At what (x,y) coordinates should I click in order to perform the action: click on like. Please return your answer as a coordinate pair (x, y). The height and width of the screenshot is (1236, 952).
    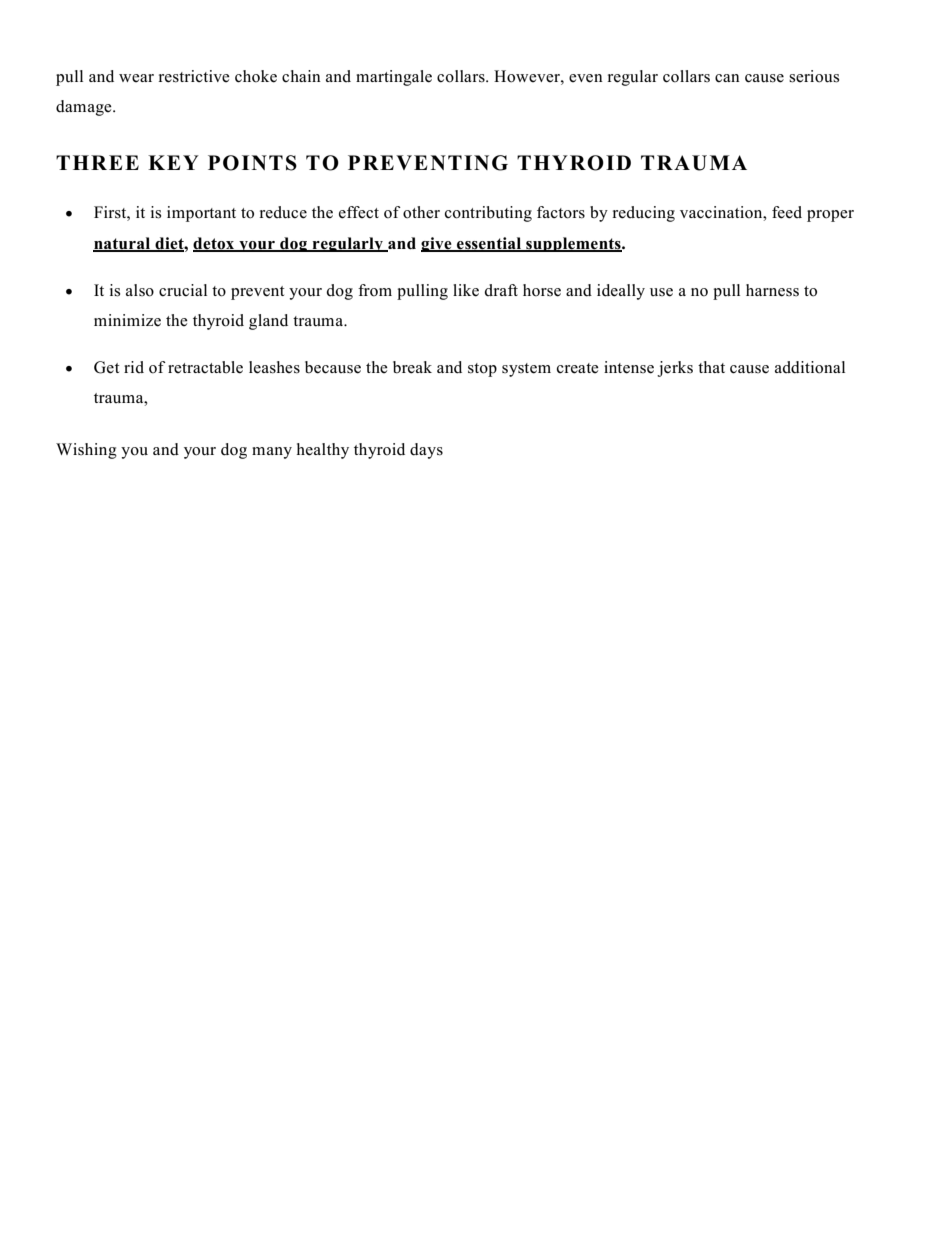
    Looking at the image, I should click on (466, 290).
